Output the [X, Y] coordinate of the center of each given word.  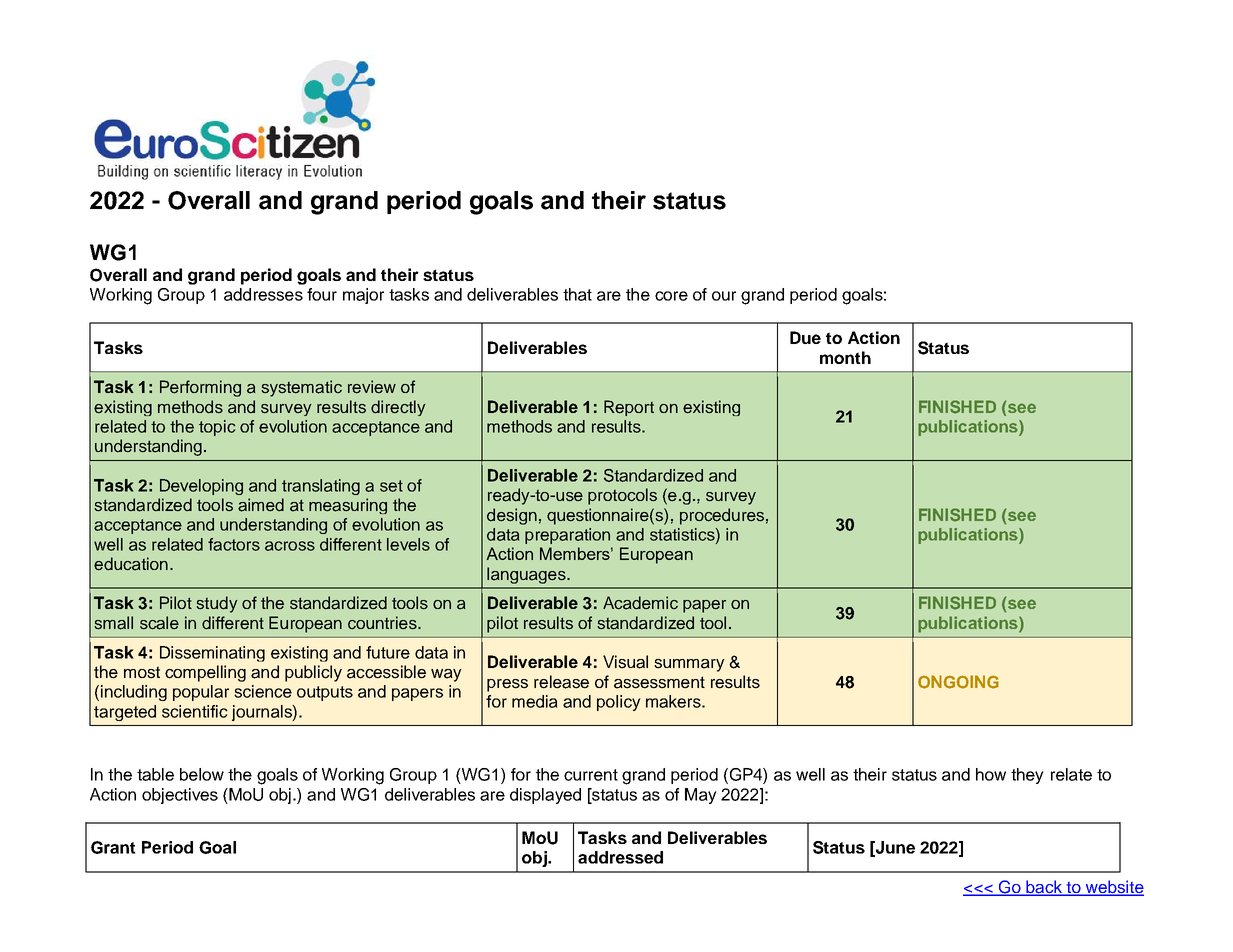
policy [619, 703]
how [991, 774]
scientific [195, 711]
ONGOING [958, 682]
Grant [113, 847]
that [577, 294]
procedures [722, 516]
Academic [640, 603]
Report [629, 408]
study [217, 604]
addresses [263, 294]
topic [217, 428]
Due [805, 337]
